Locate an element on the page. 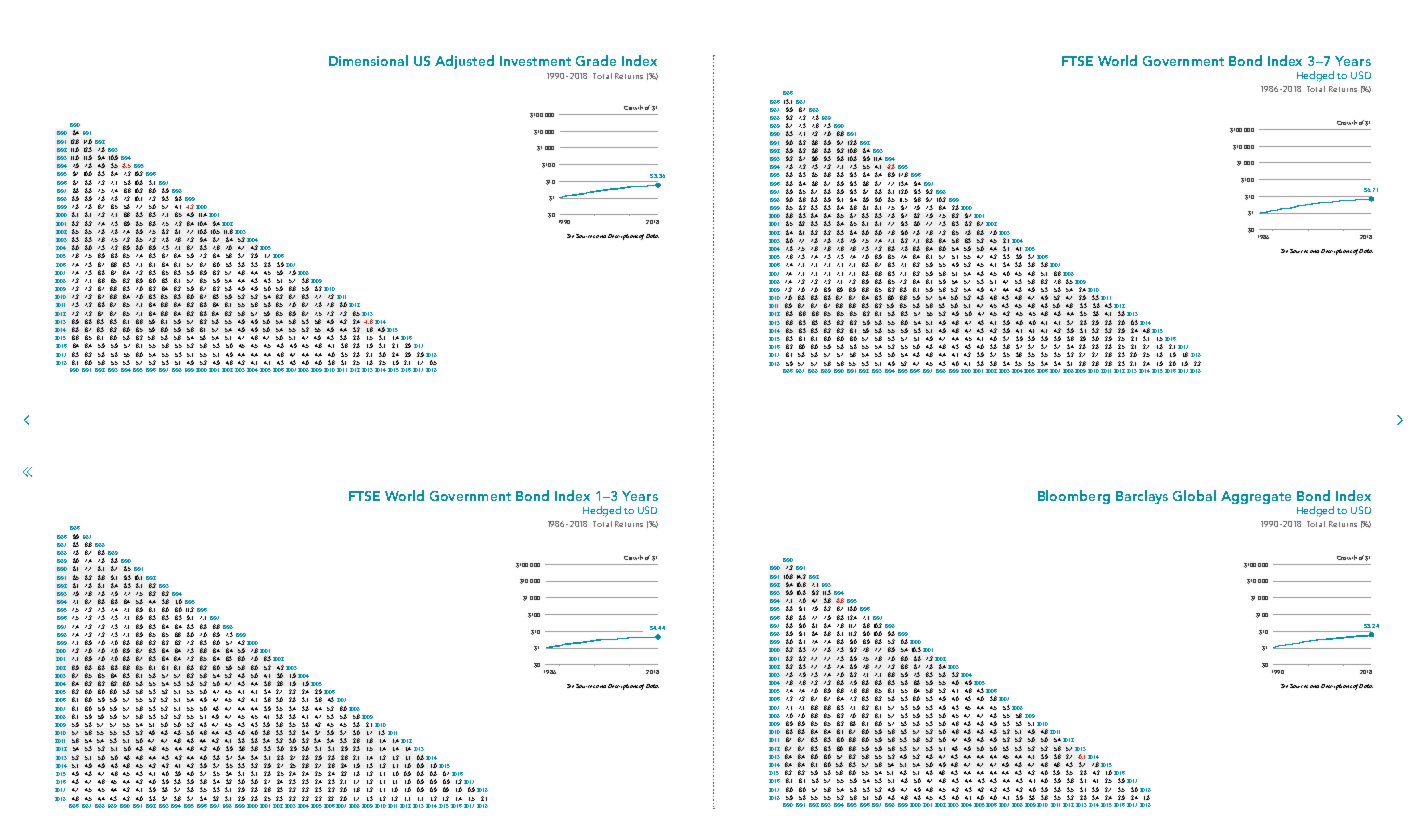  Aggregate is located at coordinates (1256, 497).
